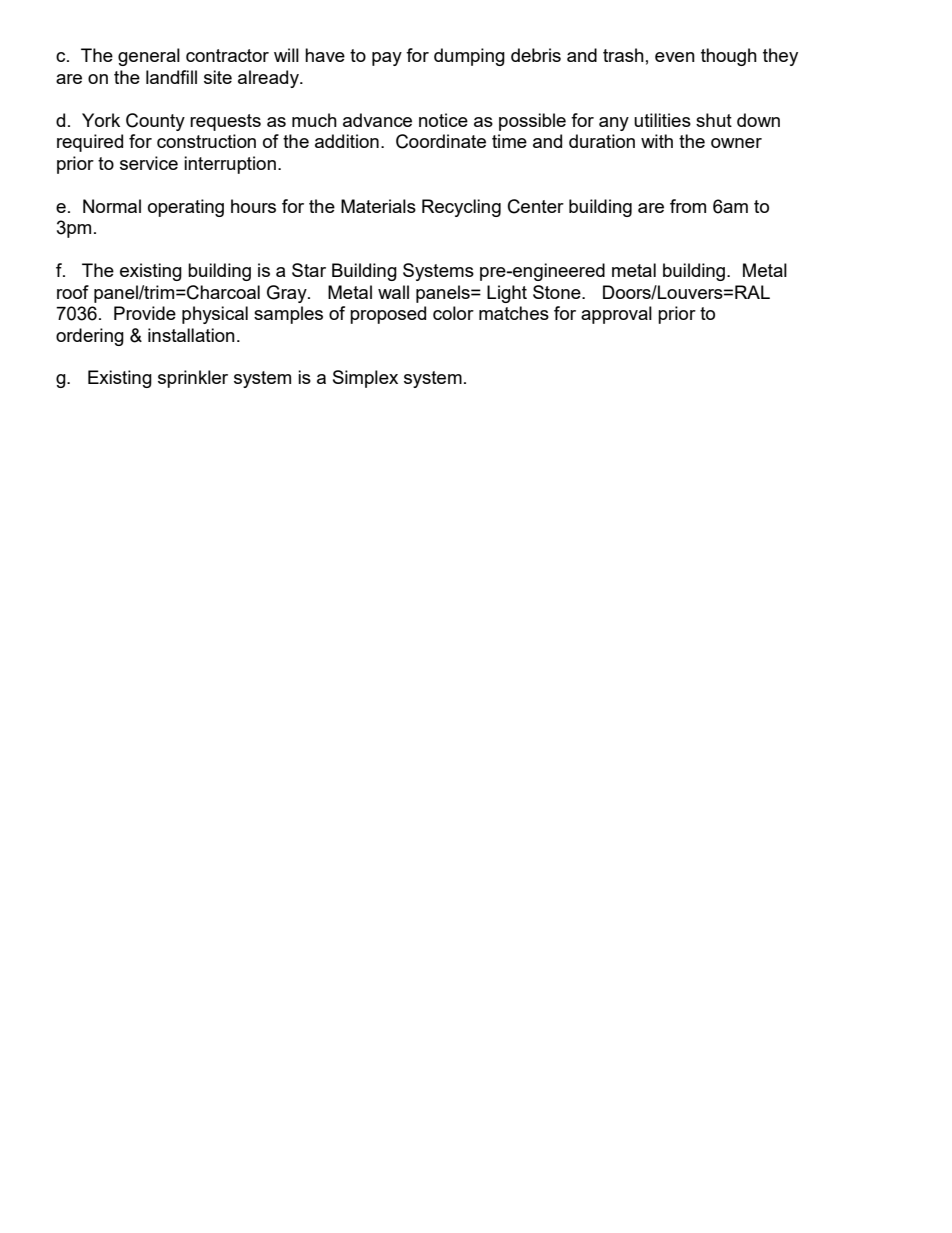 The height and width of the document is (1233, 952). What do you see at coordinates (675, 57) in the document?
I see `even` at bounding box center [675, 57].
